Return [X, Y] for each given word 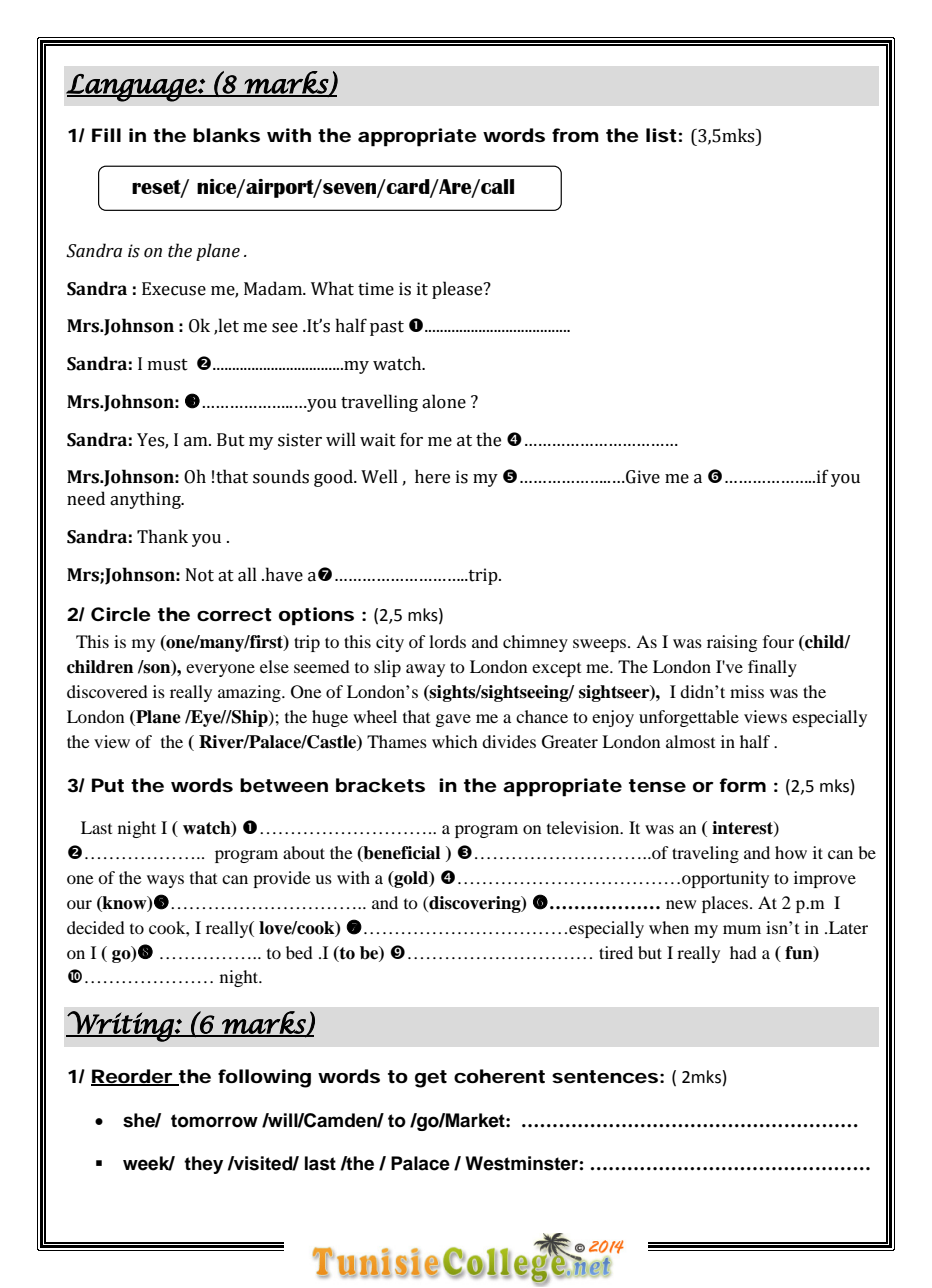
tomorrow [214, 1121]
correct [234, 615]
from [575, 135]
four [778, 641]
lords [447, 641]
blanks [226, 135]
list [661, 135]
